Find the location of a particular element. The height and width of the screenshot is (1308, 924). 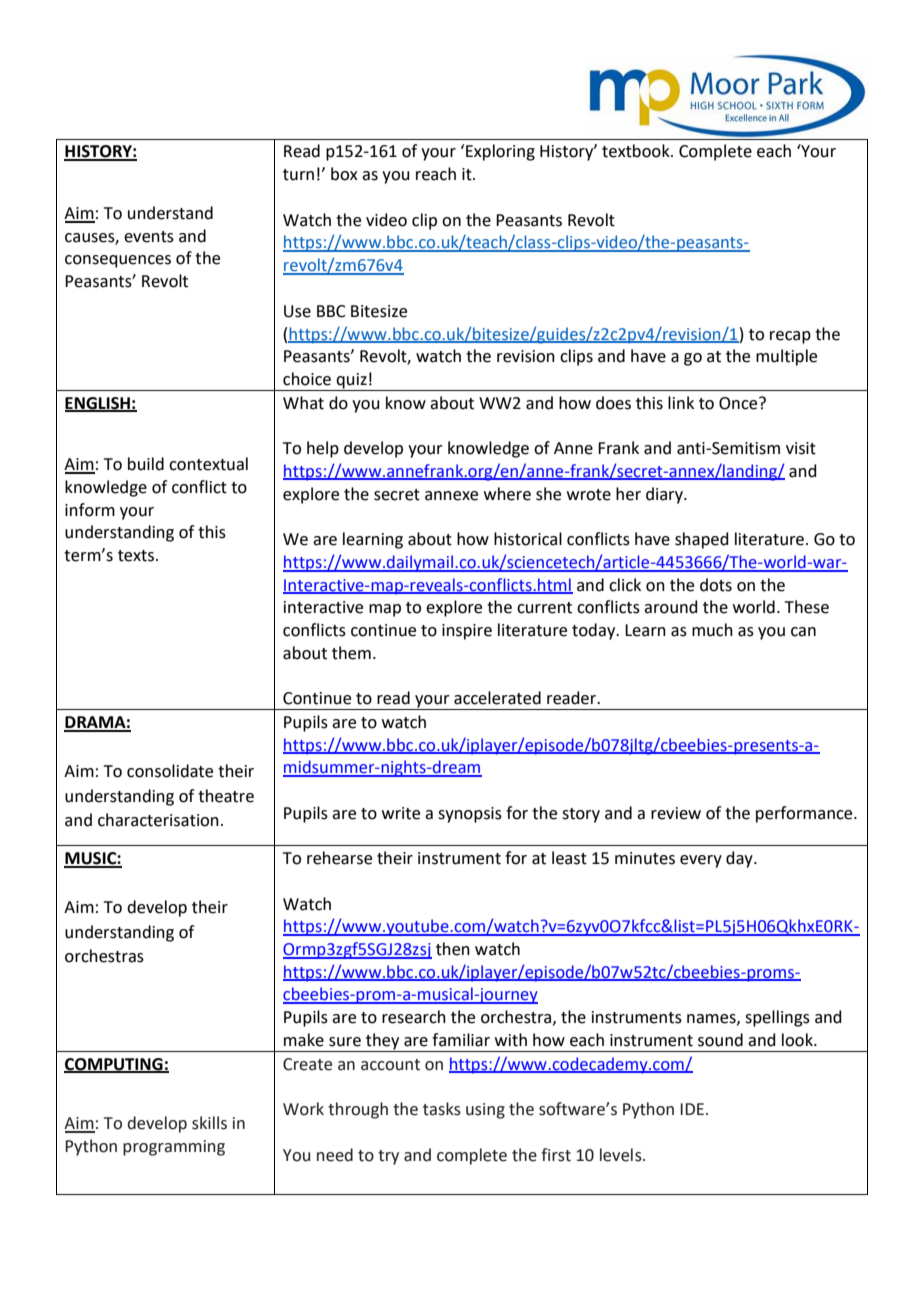

Exploring is located at coordinates (500, 152).
